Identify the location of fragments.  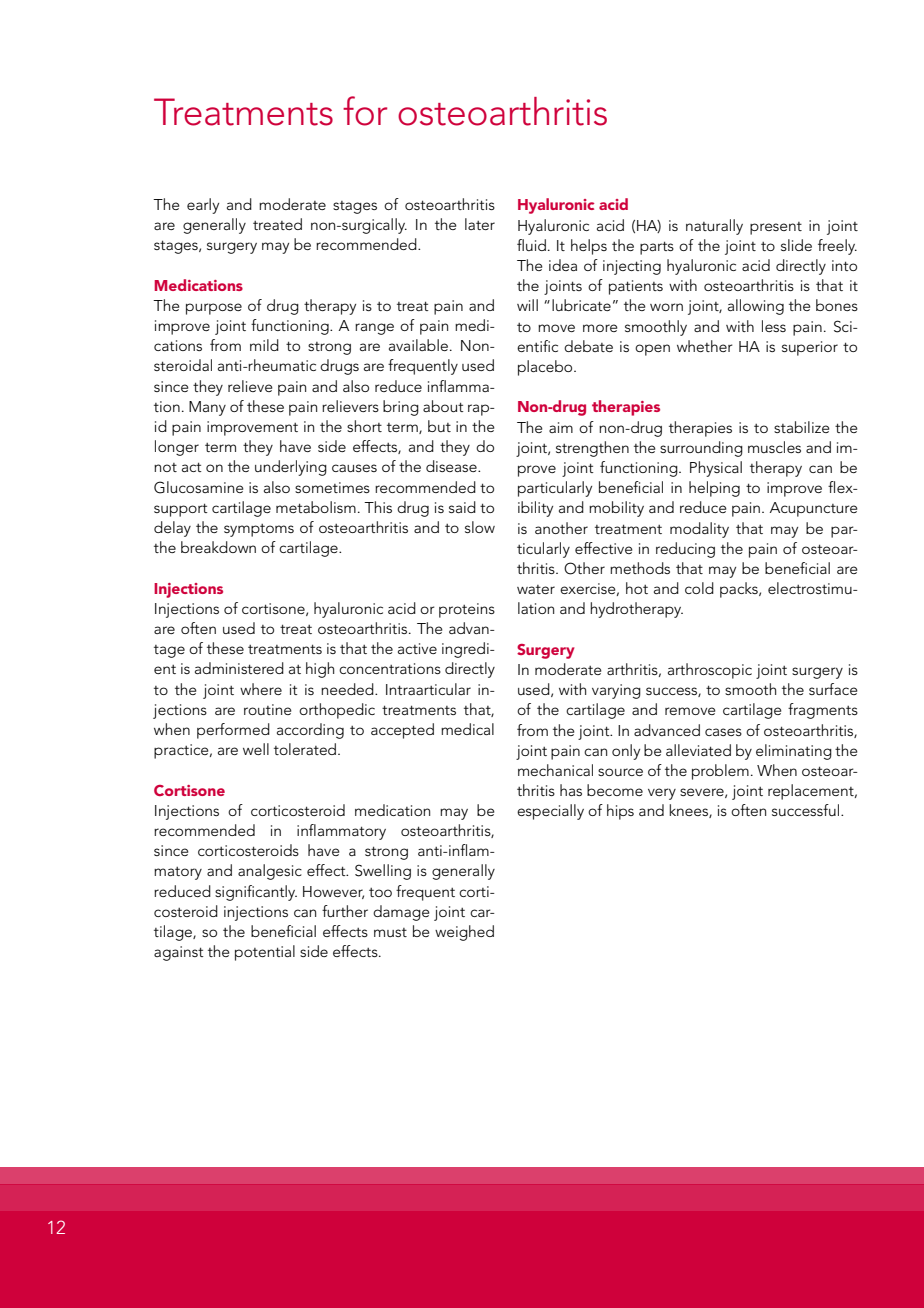
(823, 711).
